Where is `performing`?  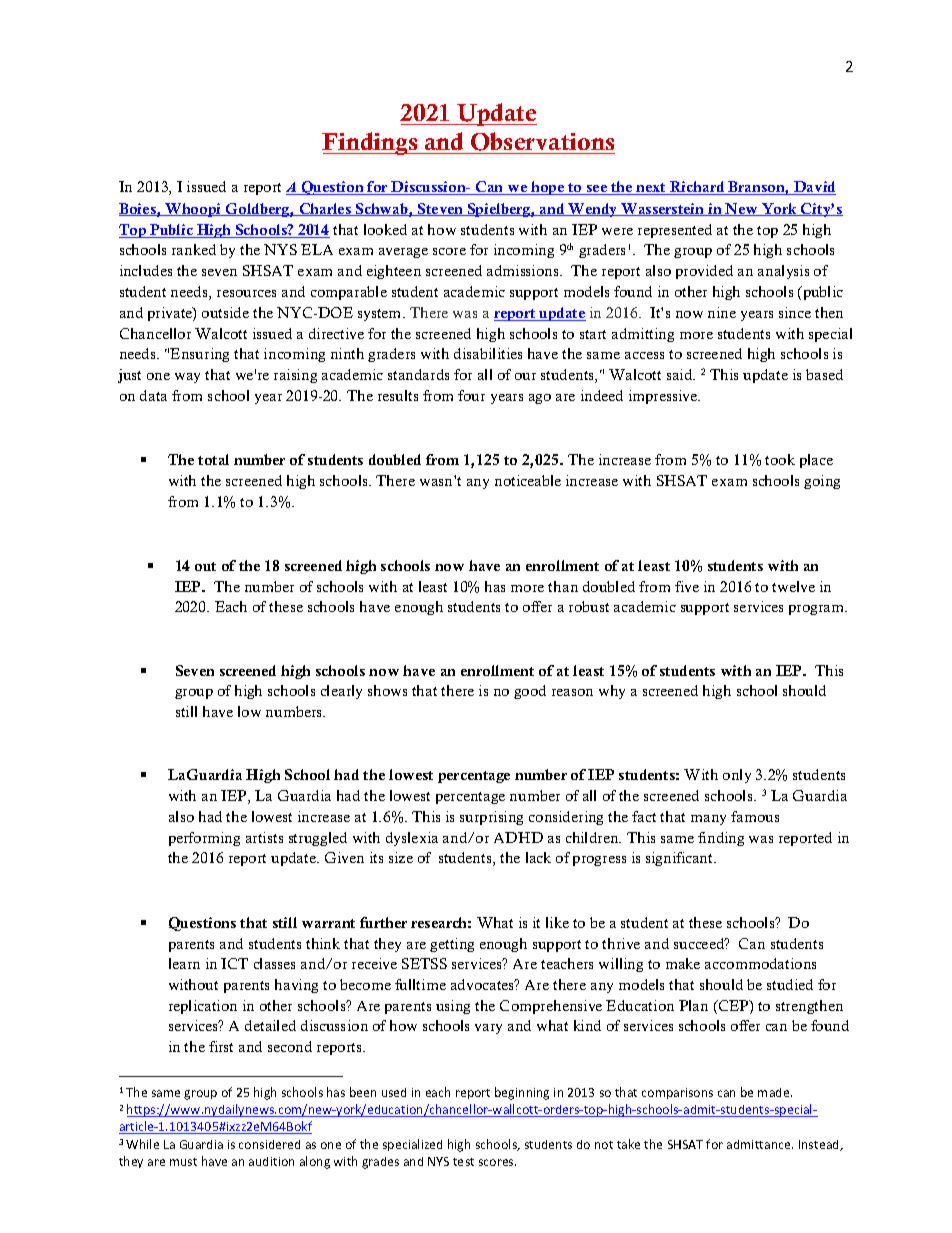
performing is located at coordinates (204, 839).
